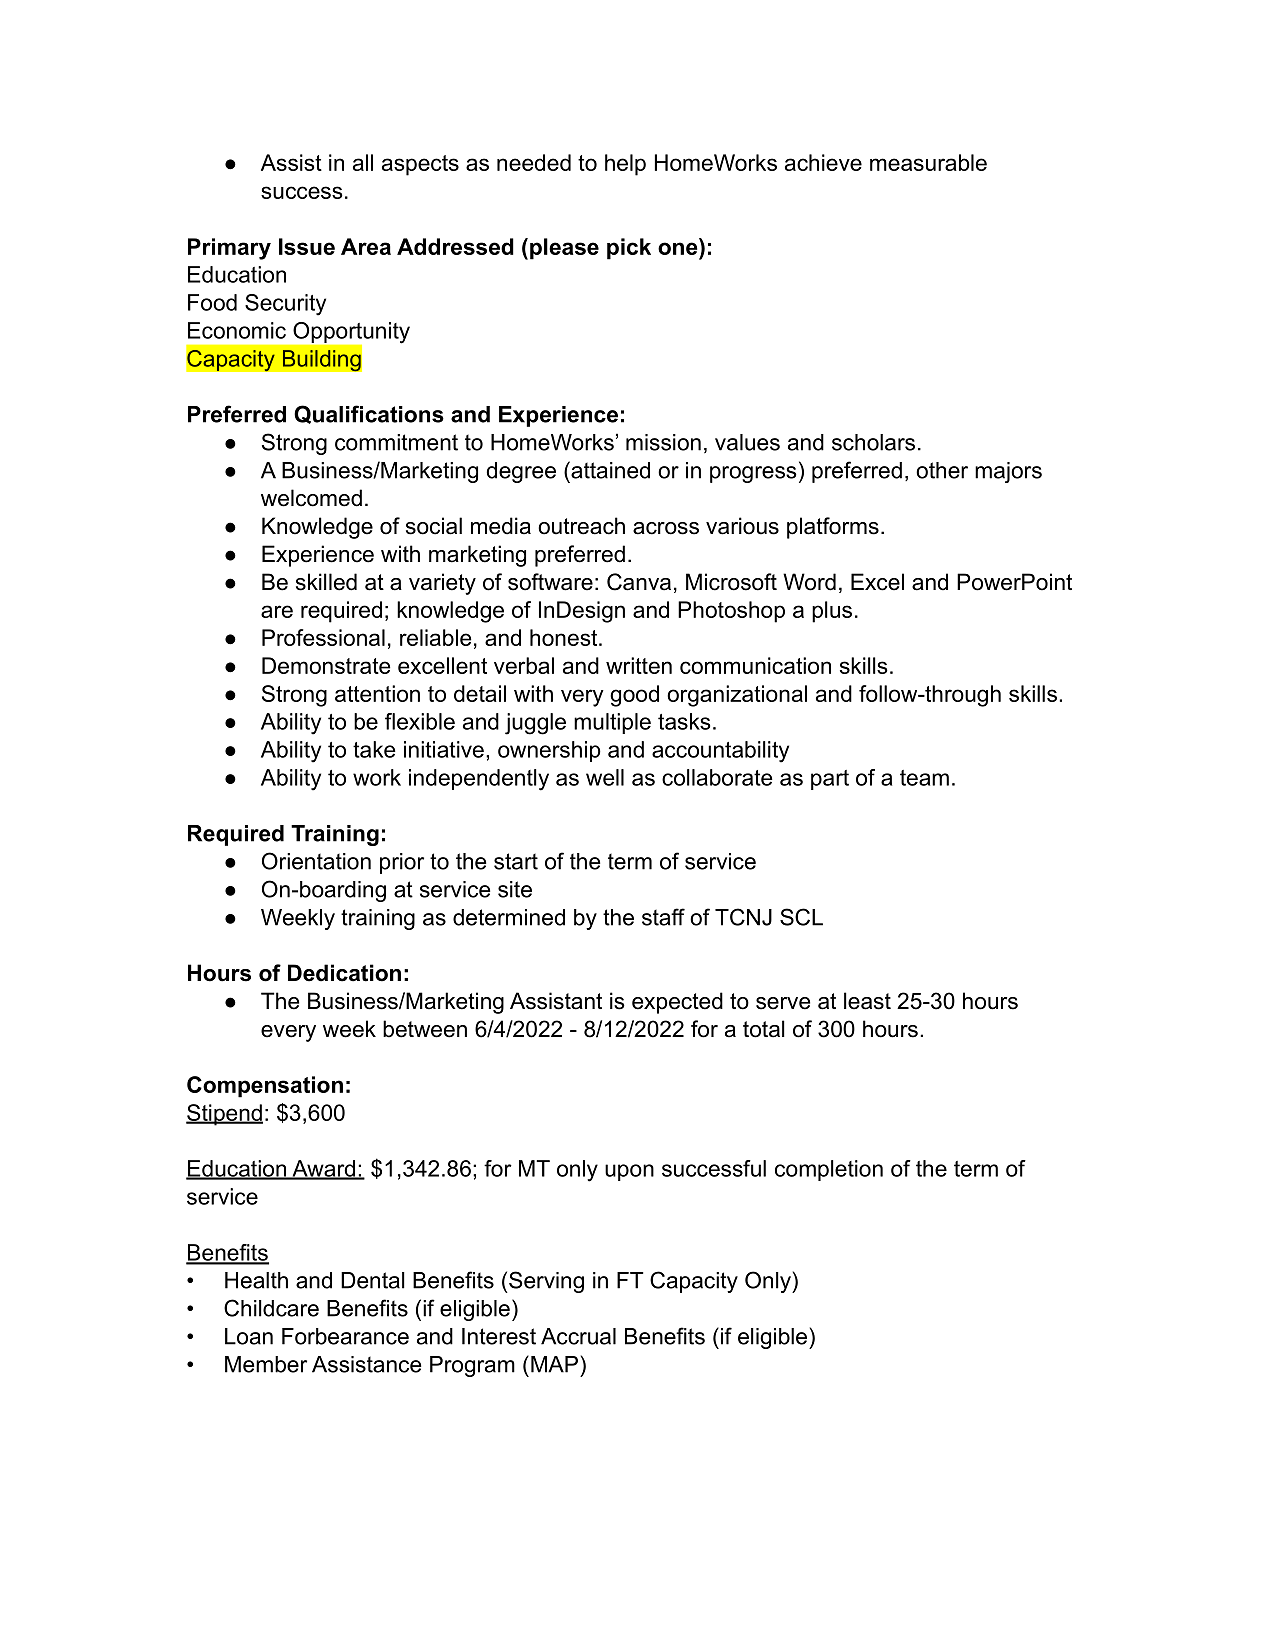 The height and width of the screenshot is (1639, 1267). Describe the element at coordinates (625, 165) in the screenshot. I see `help` at that location.
